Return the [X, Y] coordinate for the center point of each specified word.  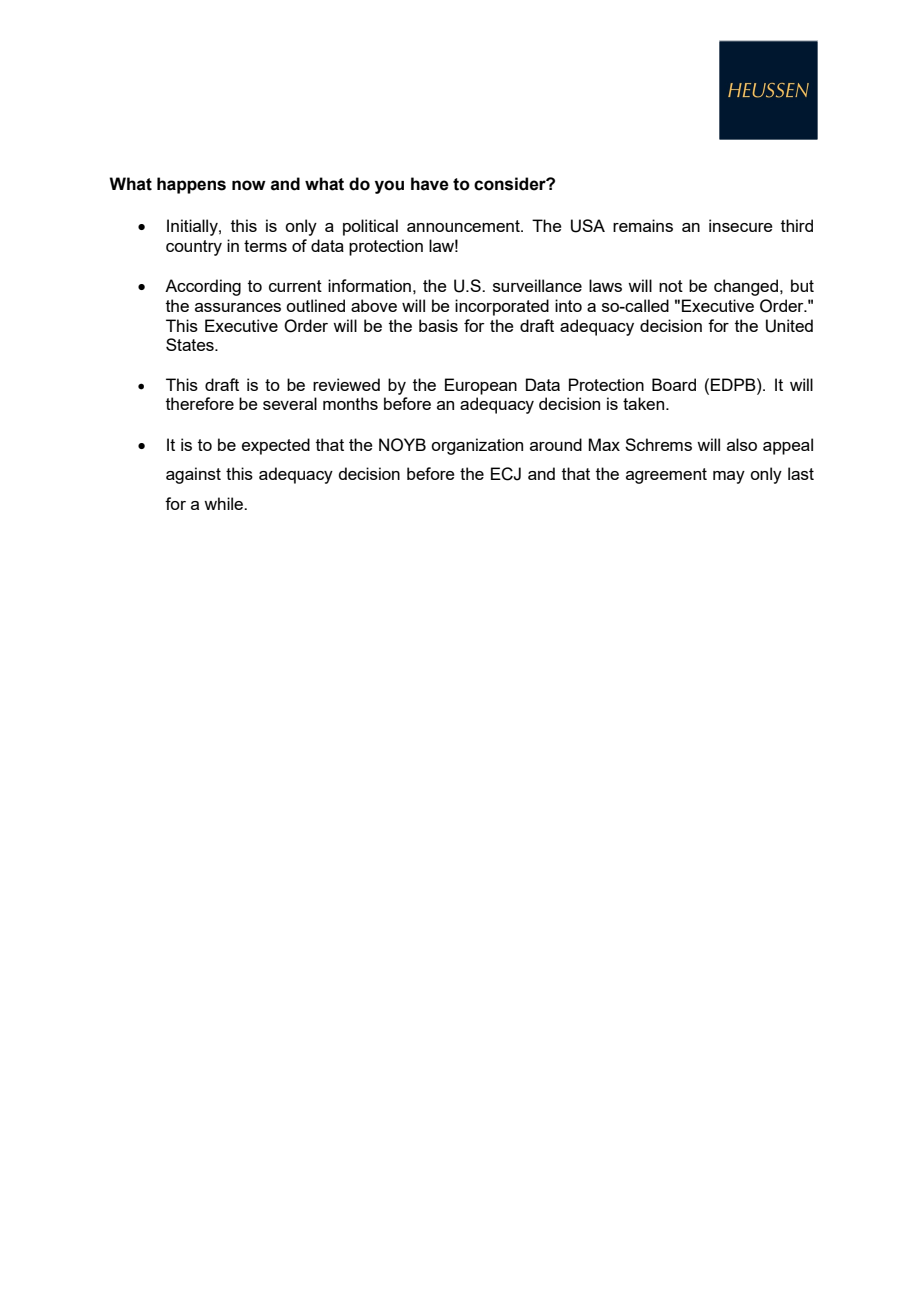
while [224, 503]
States [191, 344]
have [430, 184]
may [729, 477]
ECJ [506, 474]
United [789, 326]
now [249, 185]
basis [438, 325]
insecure [741, 225]
